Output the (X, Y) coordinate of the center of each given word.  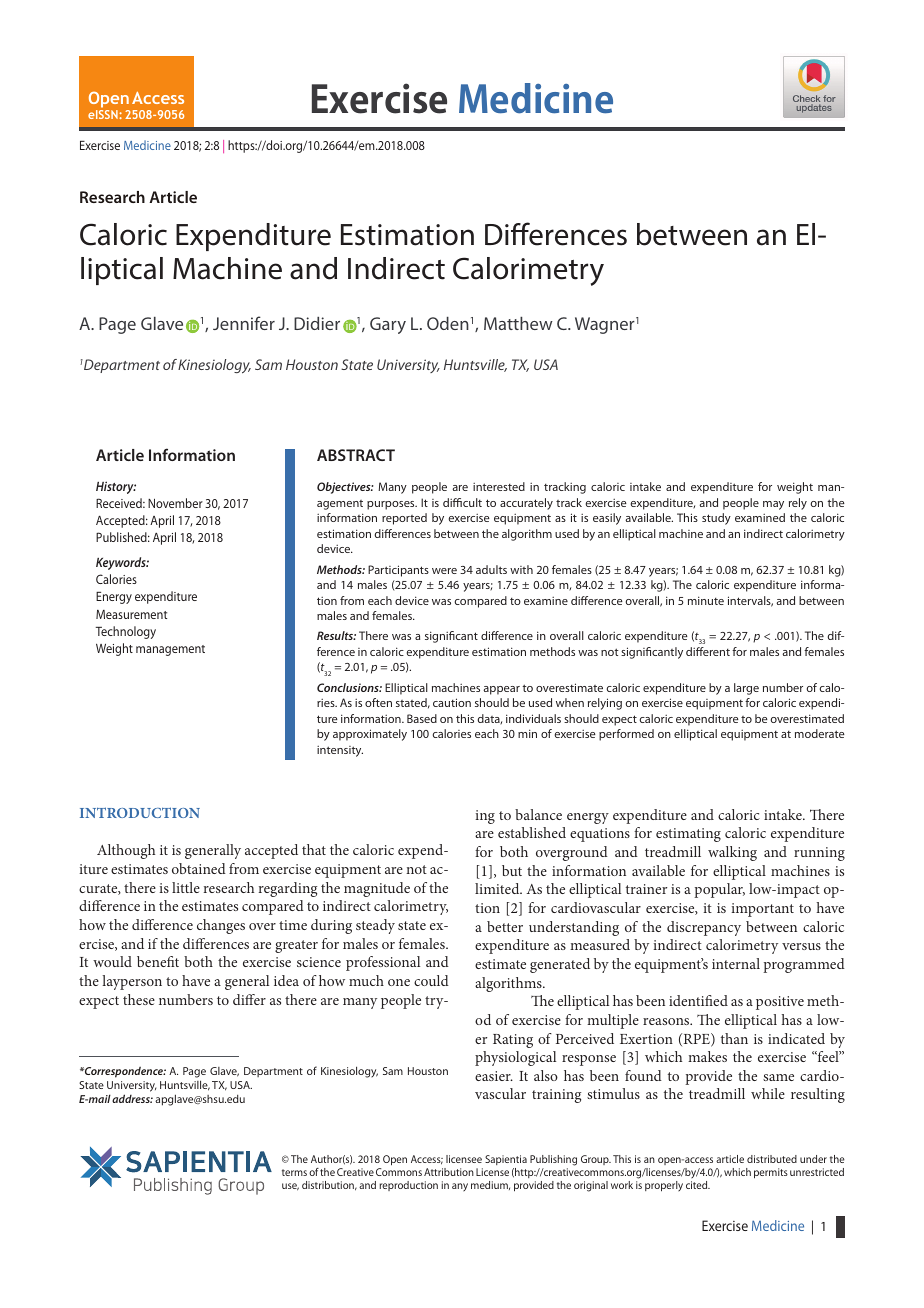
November (175, 503)
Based (422, 718)
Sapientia (506, 1160)
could (431, 980)
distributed (772, 1159)
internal (736, 963)
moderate (820, 733)
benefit (158, 961)
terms (294, 1172)
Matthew (518, 323)
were (444, 571)
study (716, 519)
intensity (340, 751)
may (773, 505)
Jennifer (244, 323)
